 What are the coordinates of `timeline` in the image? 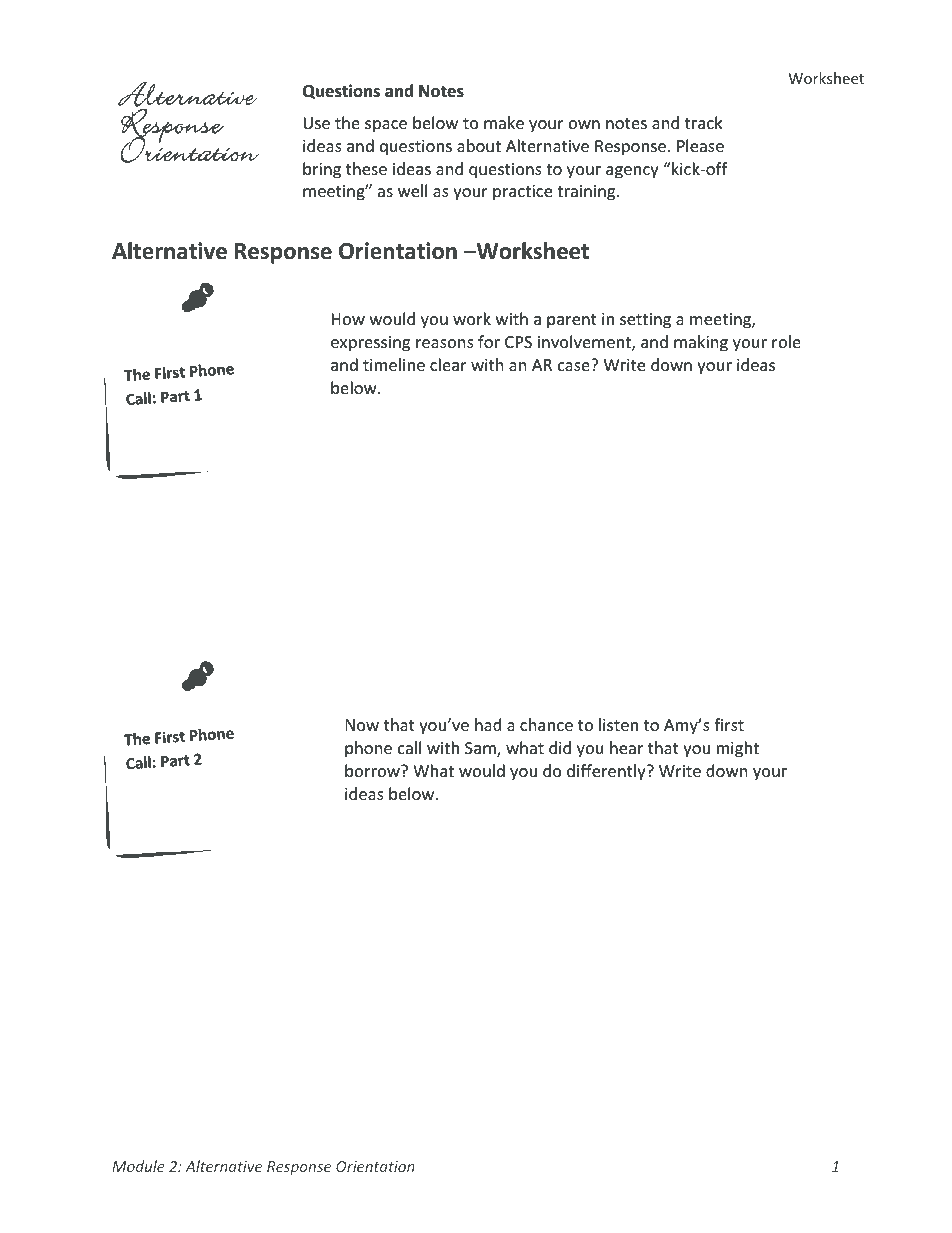 It's located at (394, 364).
